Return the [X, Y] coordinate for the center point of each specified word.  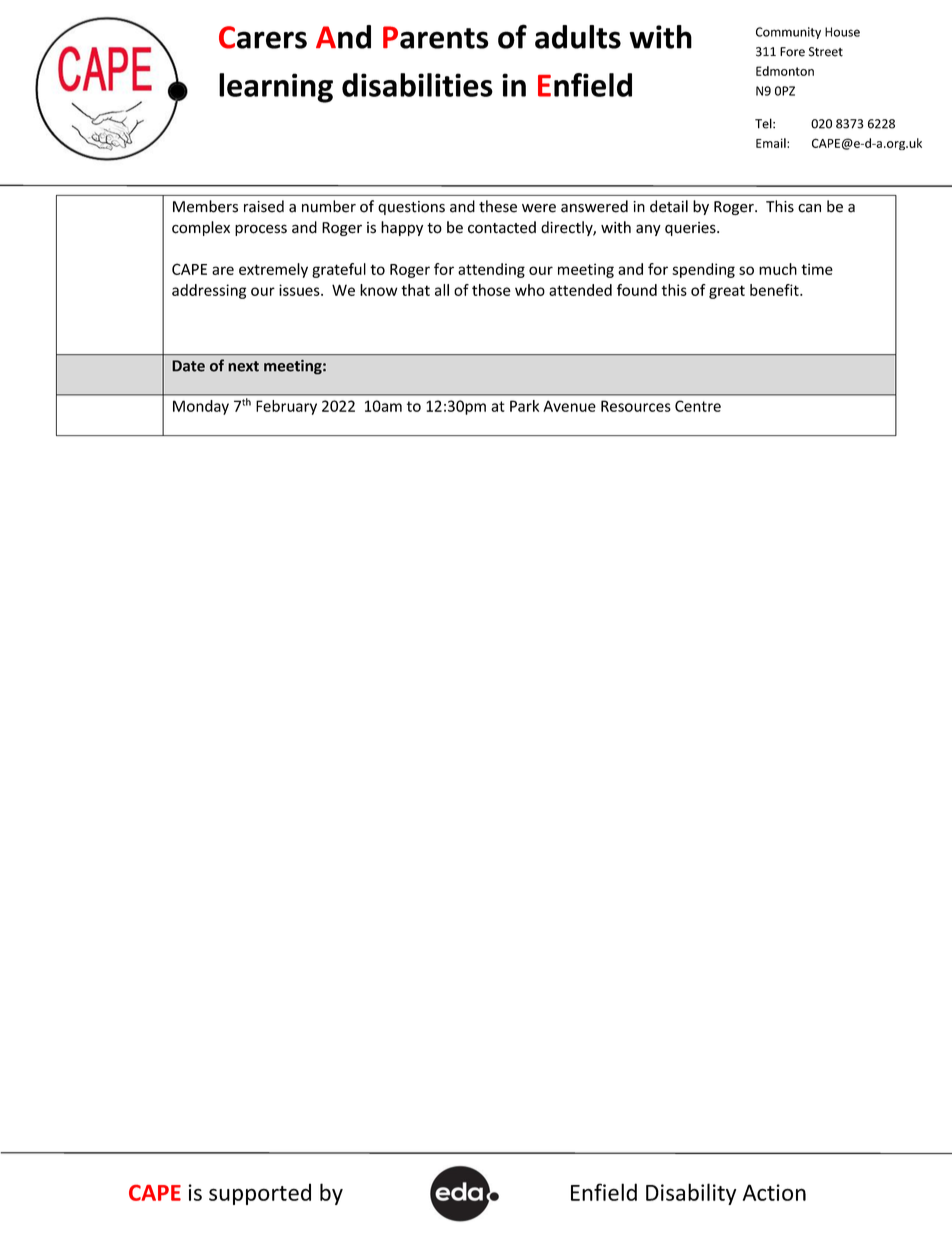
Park [524, 406]
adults [578, 37]
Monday [201, 407]
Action [774, 1192]
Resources [636, 406]
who [530, 290]
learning [276, 88]
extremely [273, 270]
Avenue [569, 406]
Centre [698, 406]
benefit [775, 290]
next [243, 366]
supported [260, 1194]
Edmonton [785, 71]
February [286, 407]
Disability [691, 1194]
